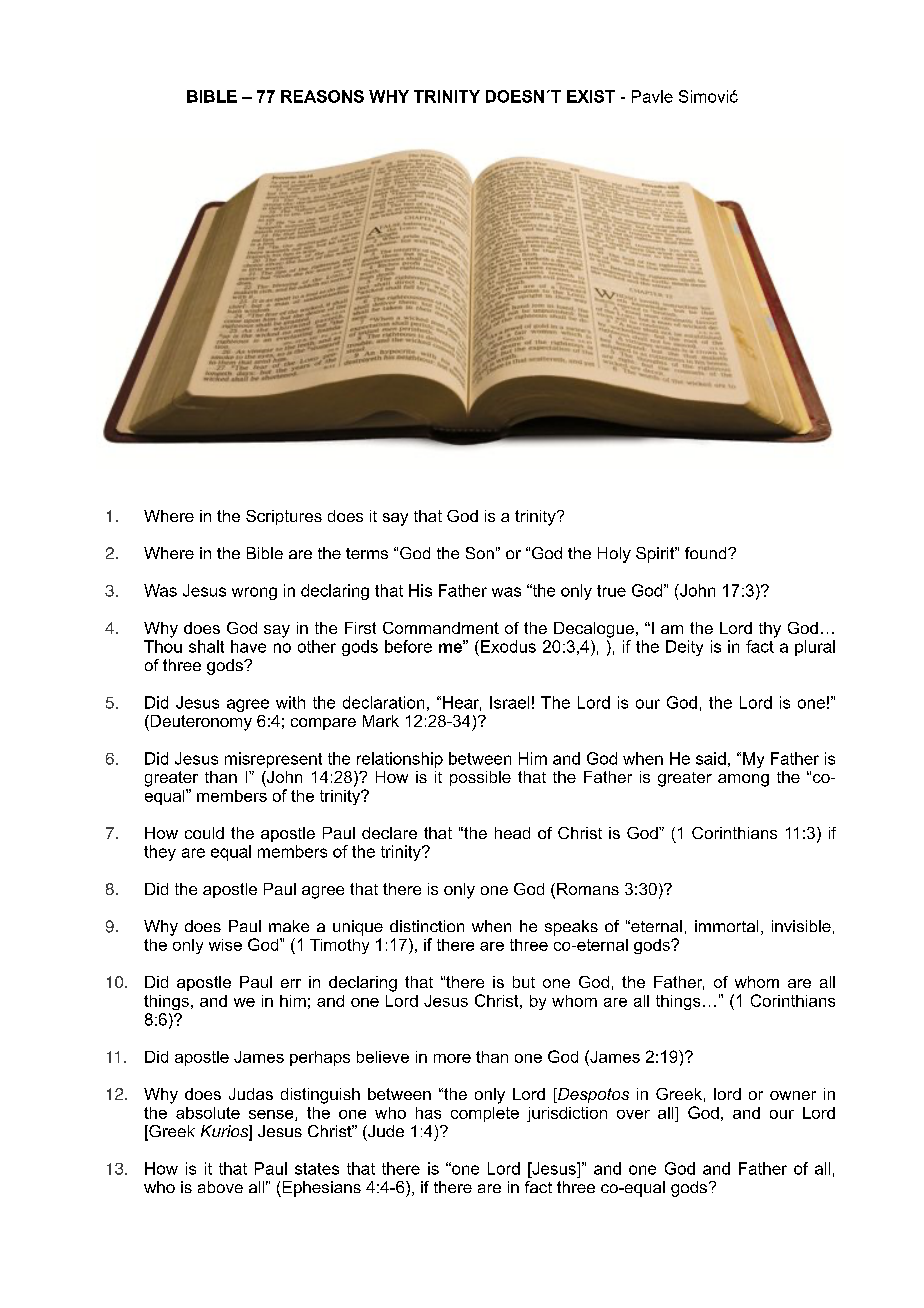 The image size is (924, 1308). What do you see at coordinates (284, 517) in the screenshot?
I see `Scriptures` at bounding box center [284, 517].
